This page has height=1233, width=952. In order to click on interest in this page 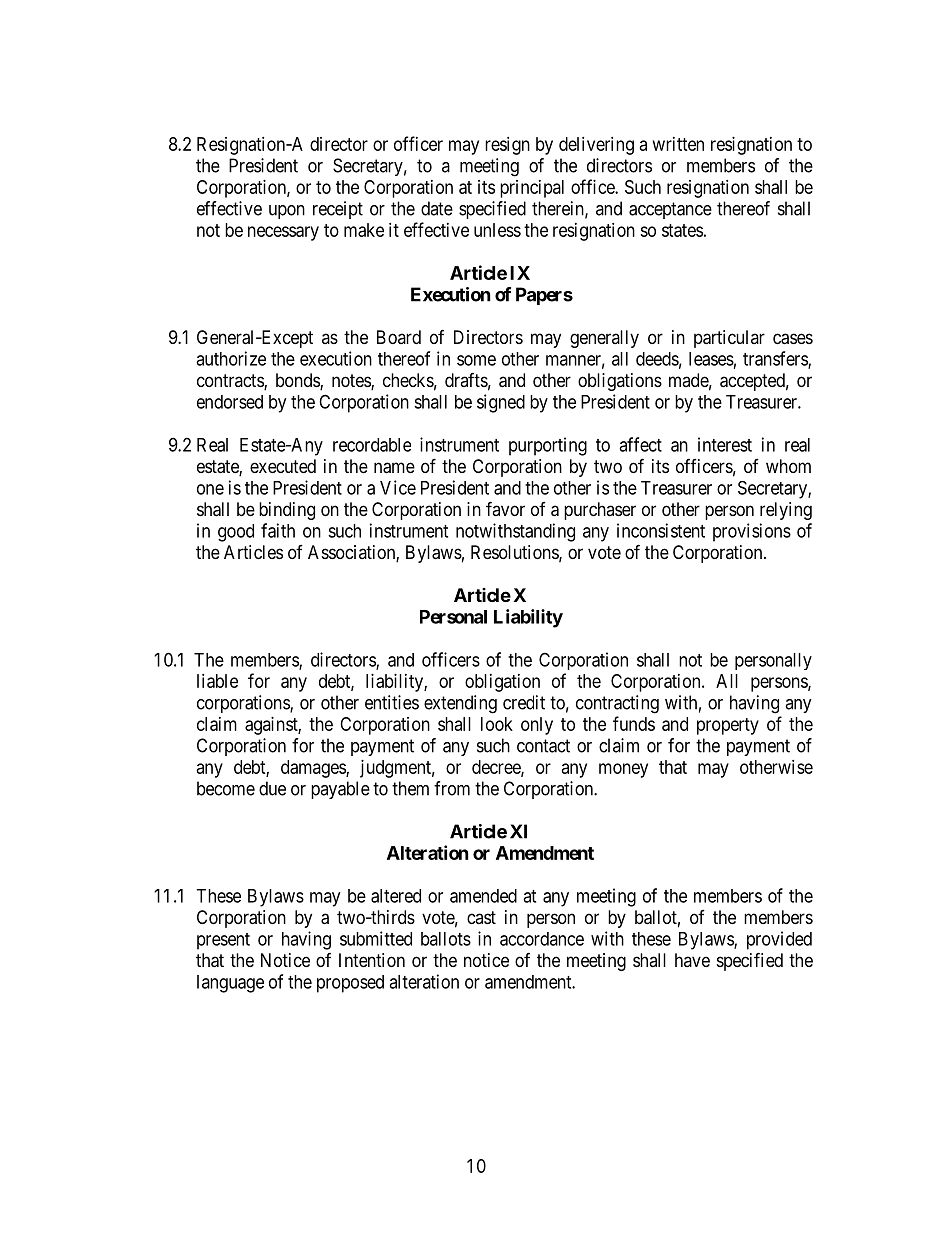, I will do `click(725, 444)`.
